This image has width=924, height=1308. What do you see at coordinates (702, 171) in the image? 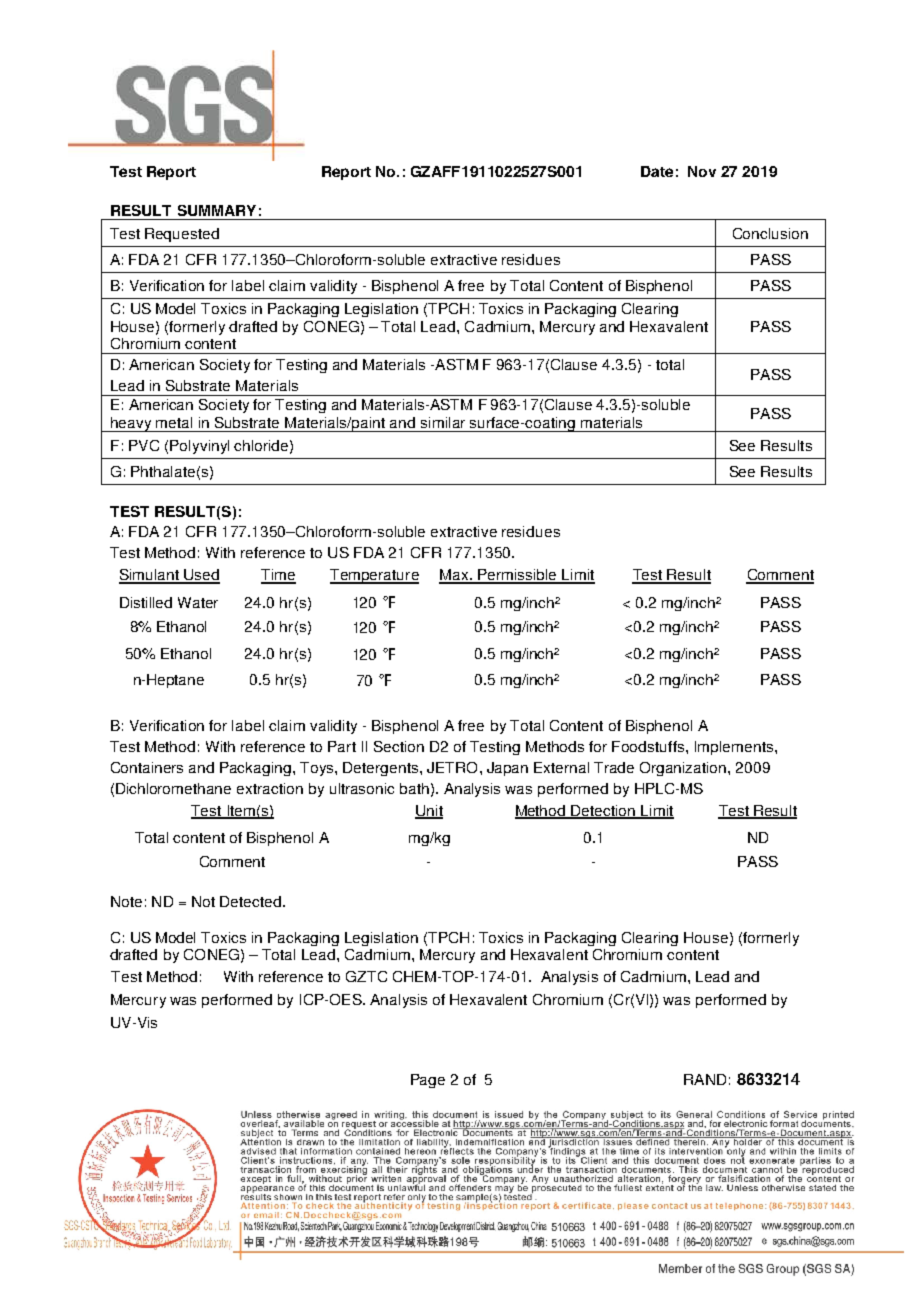
I see `Nov` at bounding box center [702, 171].
